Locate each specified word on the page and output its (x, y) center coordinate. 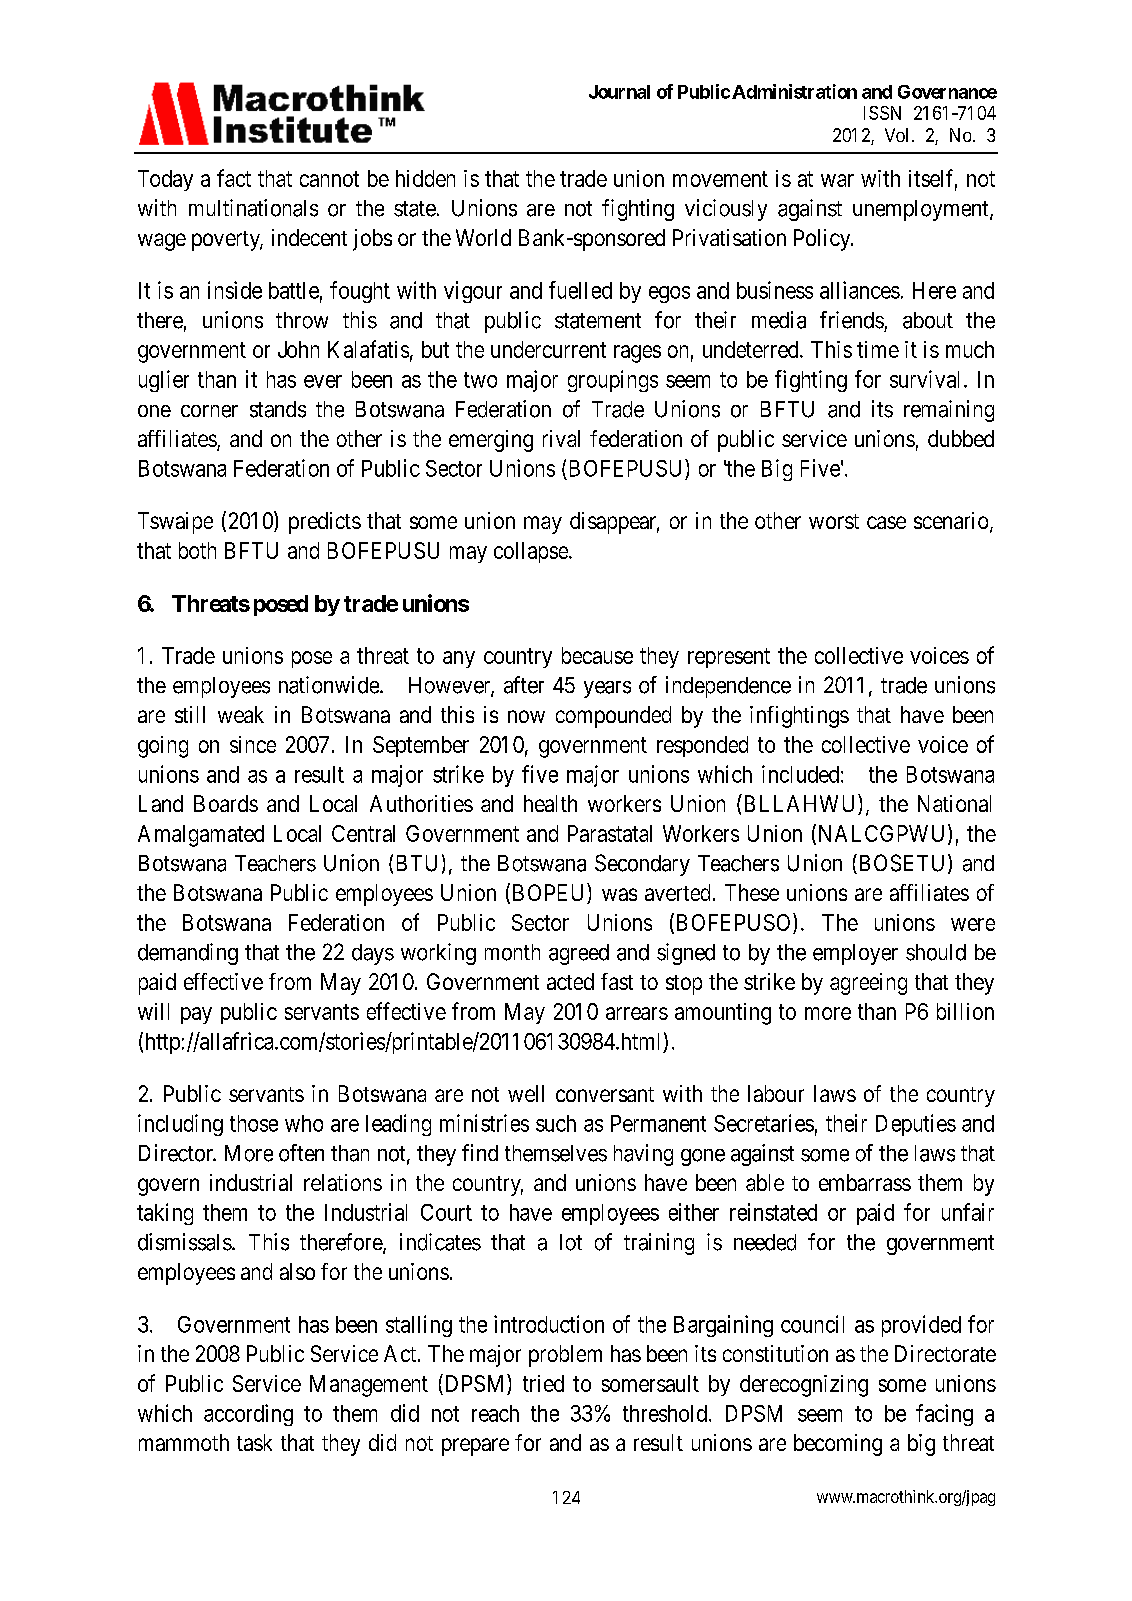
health (550, 803)
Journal (619, 92)
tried (543, 1383)
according (248, 1415)
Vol (896, 135)
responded (702, 746)
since (253, 744)
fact (234, 178)
